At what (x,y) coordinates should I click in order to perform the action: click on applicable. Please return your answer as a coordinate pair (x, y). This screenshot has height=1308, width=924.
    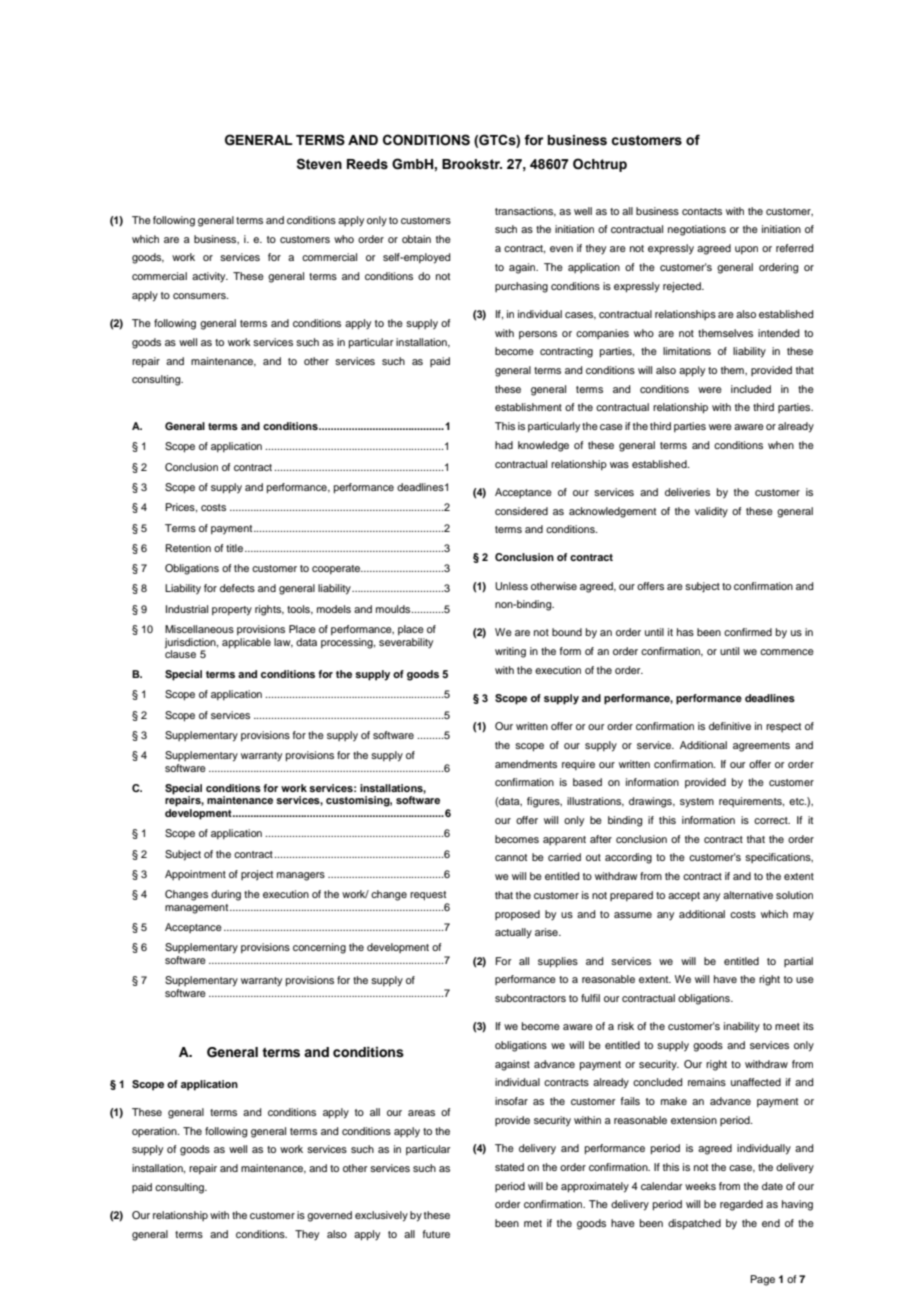
    Looking at the image, I should click on (246, 643).
